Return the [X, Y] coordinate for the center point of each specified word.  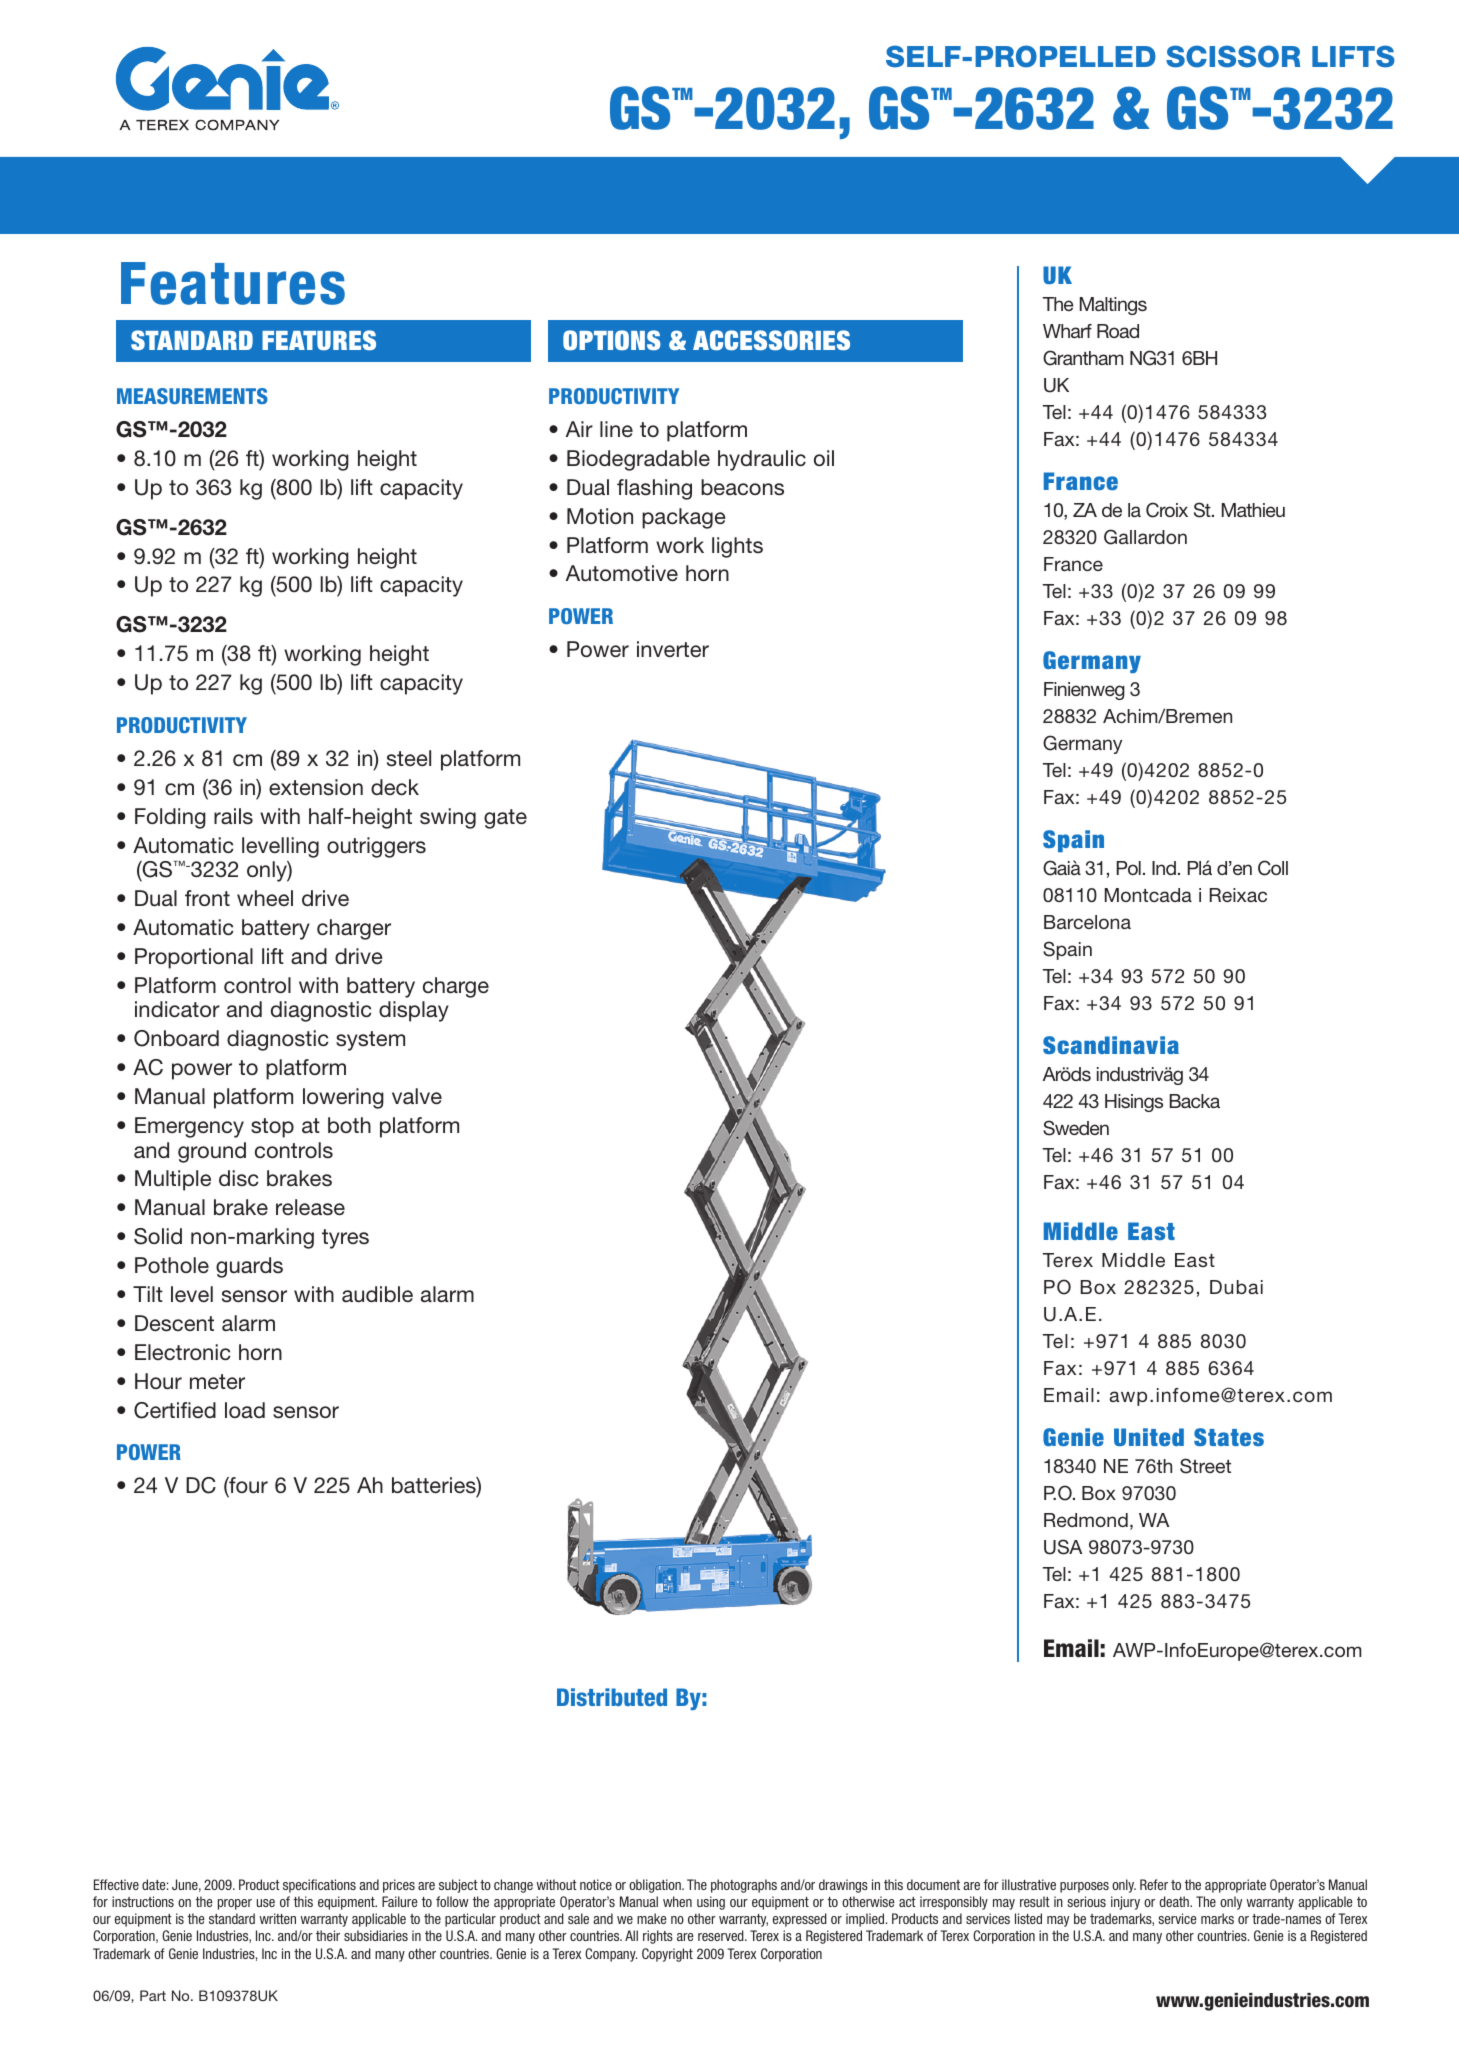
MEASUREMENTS [192, 396]
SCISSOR [1233, 56]
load [245, 1410]
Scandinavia [1111, 1045]
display [414, 1011]
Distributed [612, 1697]
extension [316, 787]
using [711, 1903]
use [266, 1903]
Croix [1167, 510]
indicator [177, 1009]
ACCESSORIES [771, 340]
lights [737, 547]
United [1149, 1437]
